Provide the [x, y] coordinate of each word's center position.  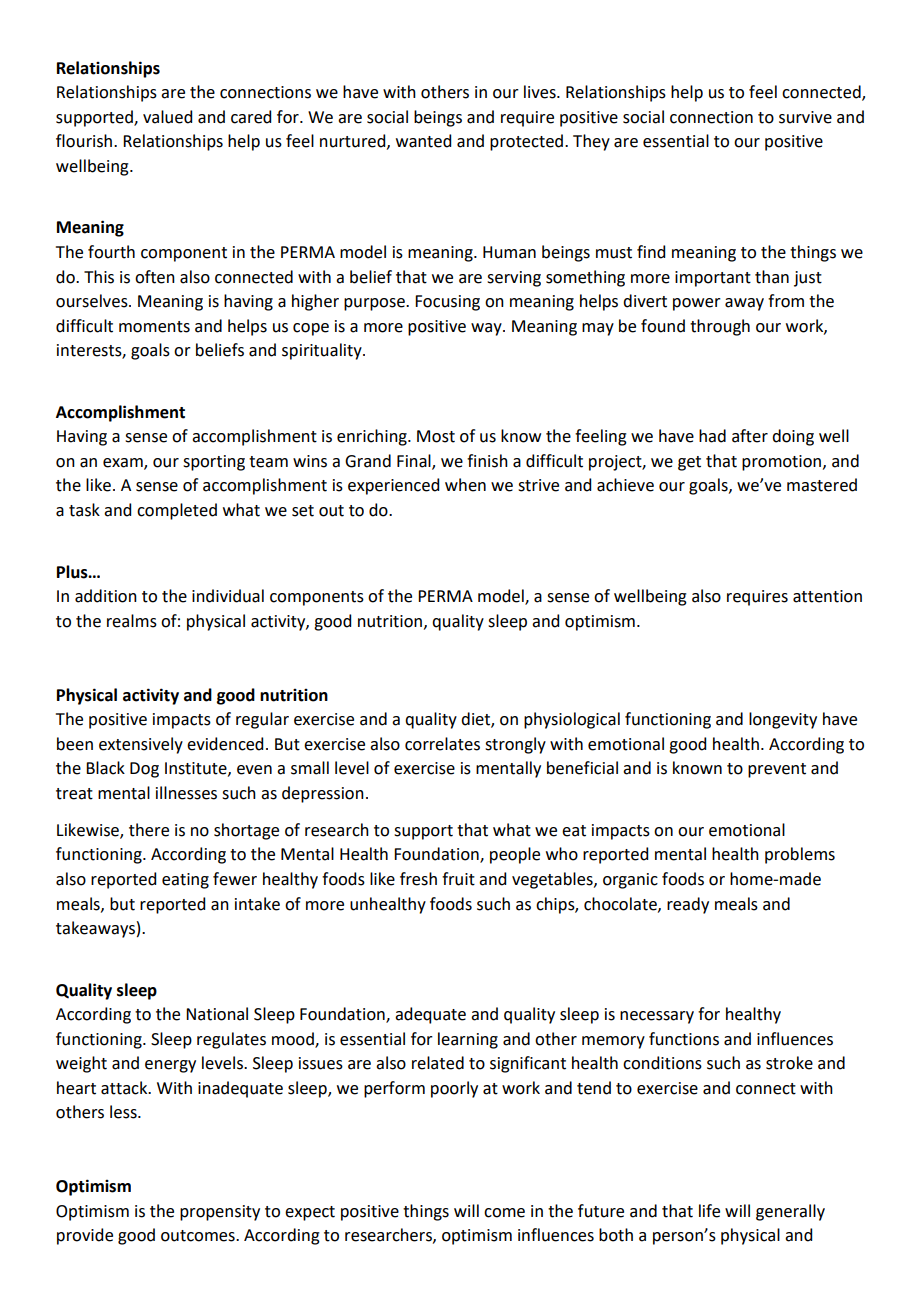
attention [827, 596]
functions [684, 1039]
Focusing [447, 303]
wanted [423, 141]
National [217, 1014]
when [465, 485]
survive [805, 117]
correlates [442, 744]
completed [177, 511]
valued [167, 117]
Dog [144, 770]
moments [154, 327]
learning [468, 1040]
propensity [220, 1213]
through [720, 327]
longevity [783, 720]
